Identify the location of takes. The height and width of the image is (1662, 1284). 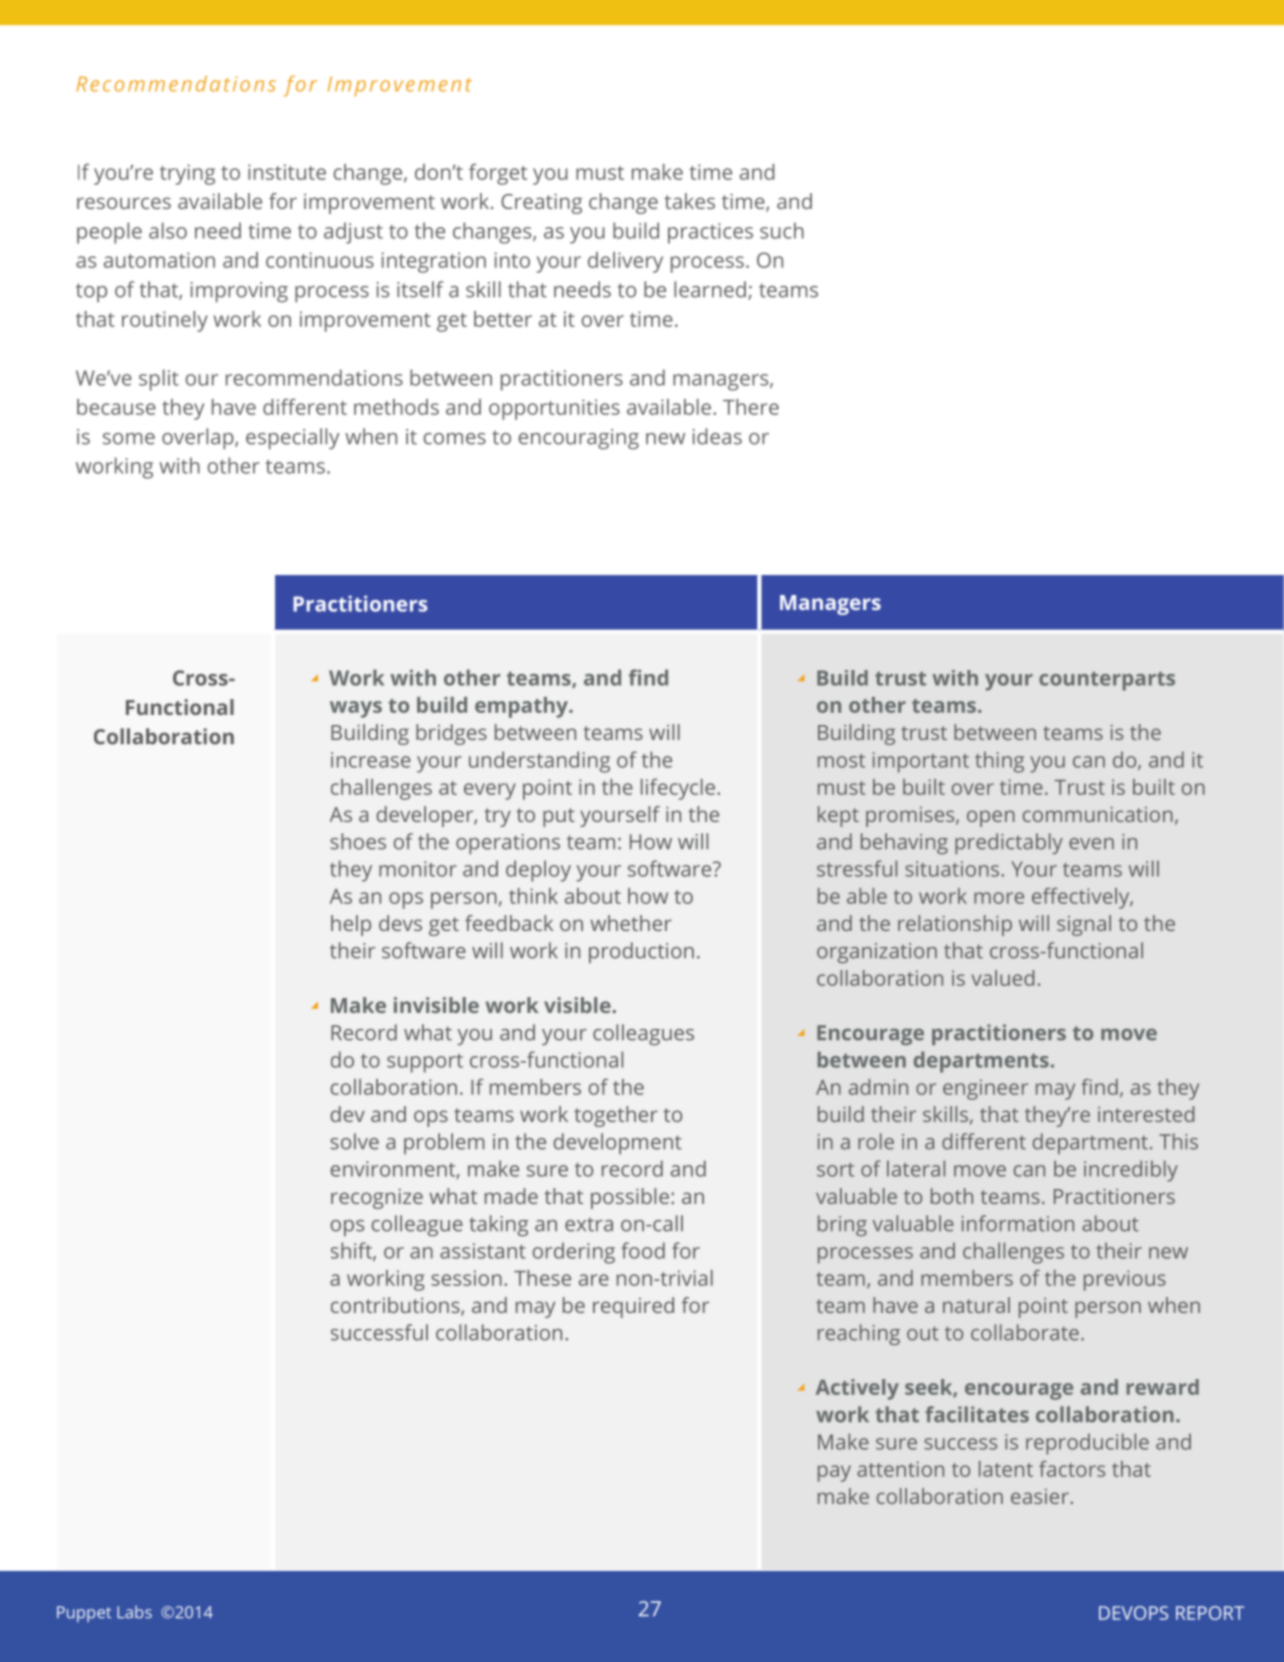
(689, 201).
